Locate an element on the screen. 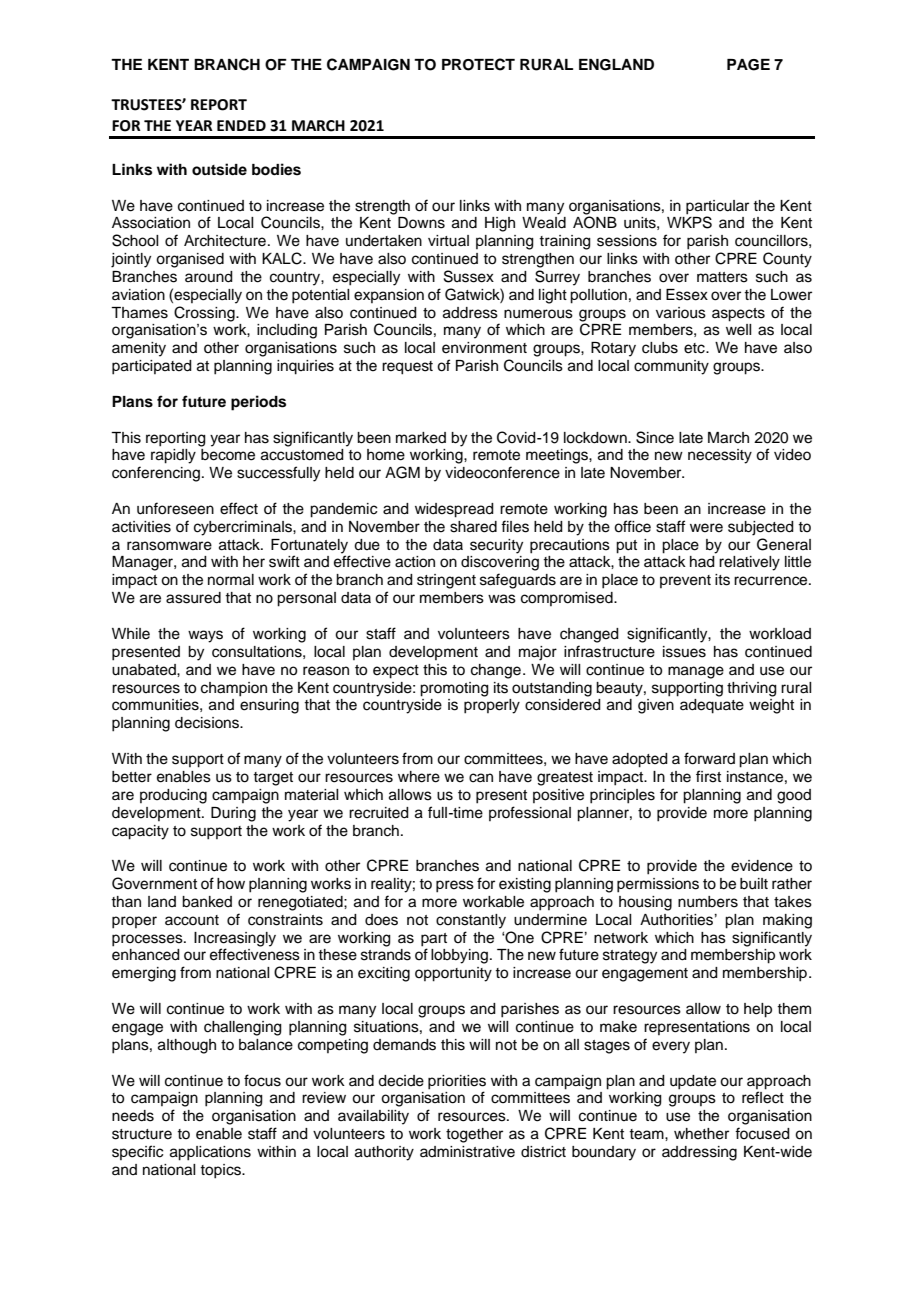  constantly is located at coordinates (471, 921).
